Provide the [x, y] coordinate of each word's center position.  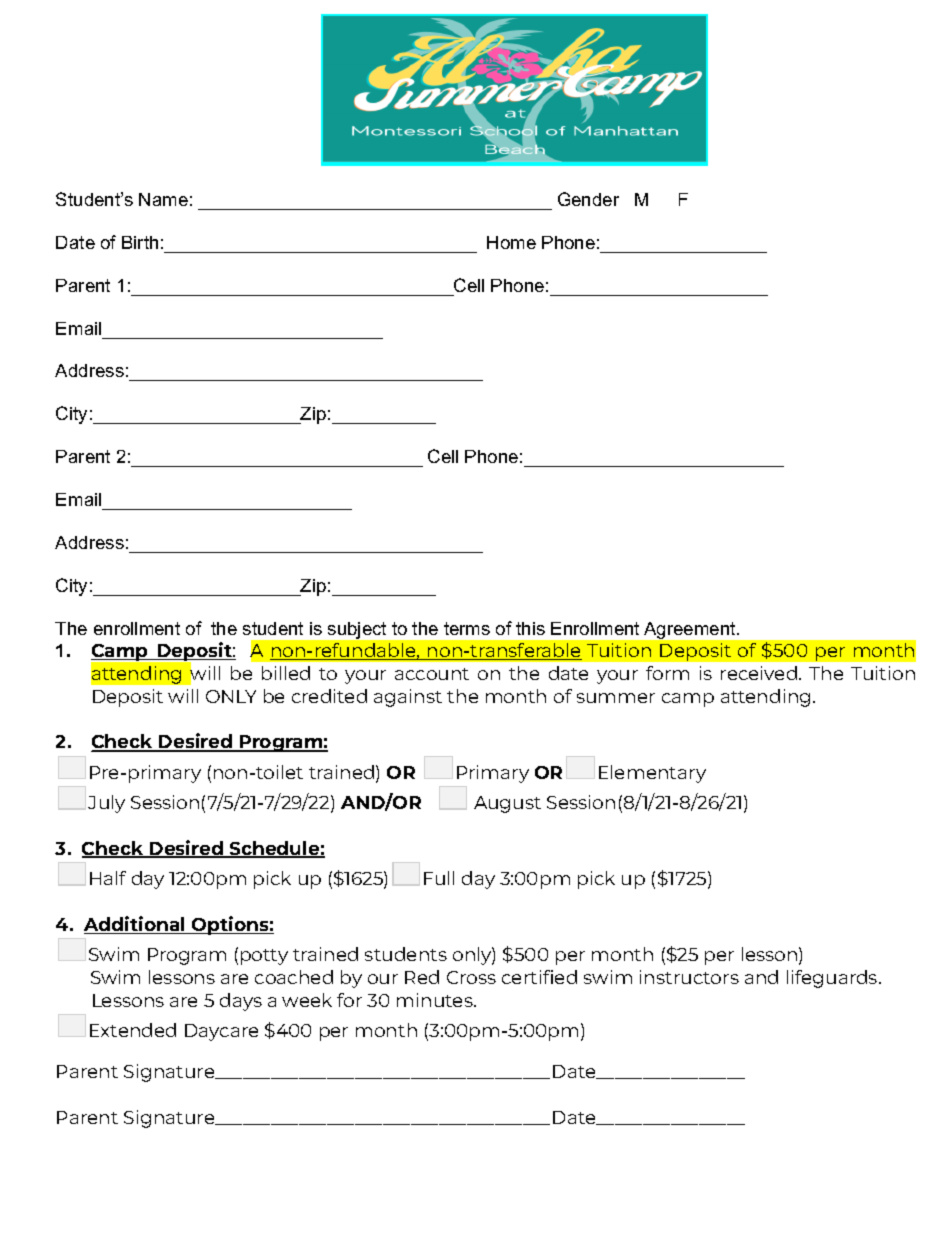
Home [511, 242]
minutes [436, 1000]
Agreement [691, 630]
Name [163, 199]
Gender [588, 199]
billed [286, 673]
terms [467, 628]
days [241, 1002]
